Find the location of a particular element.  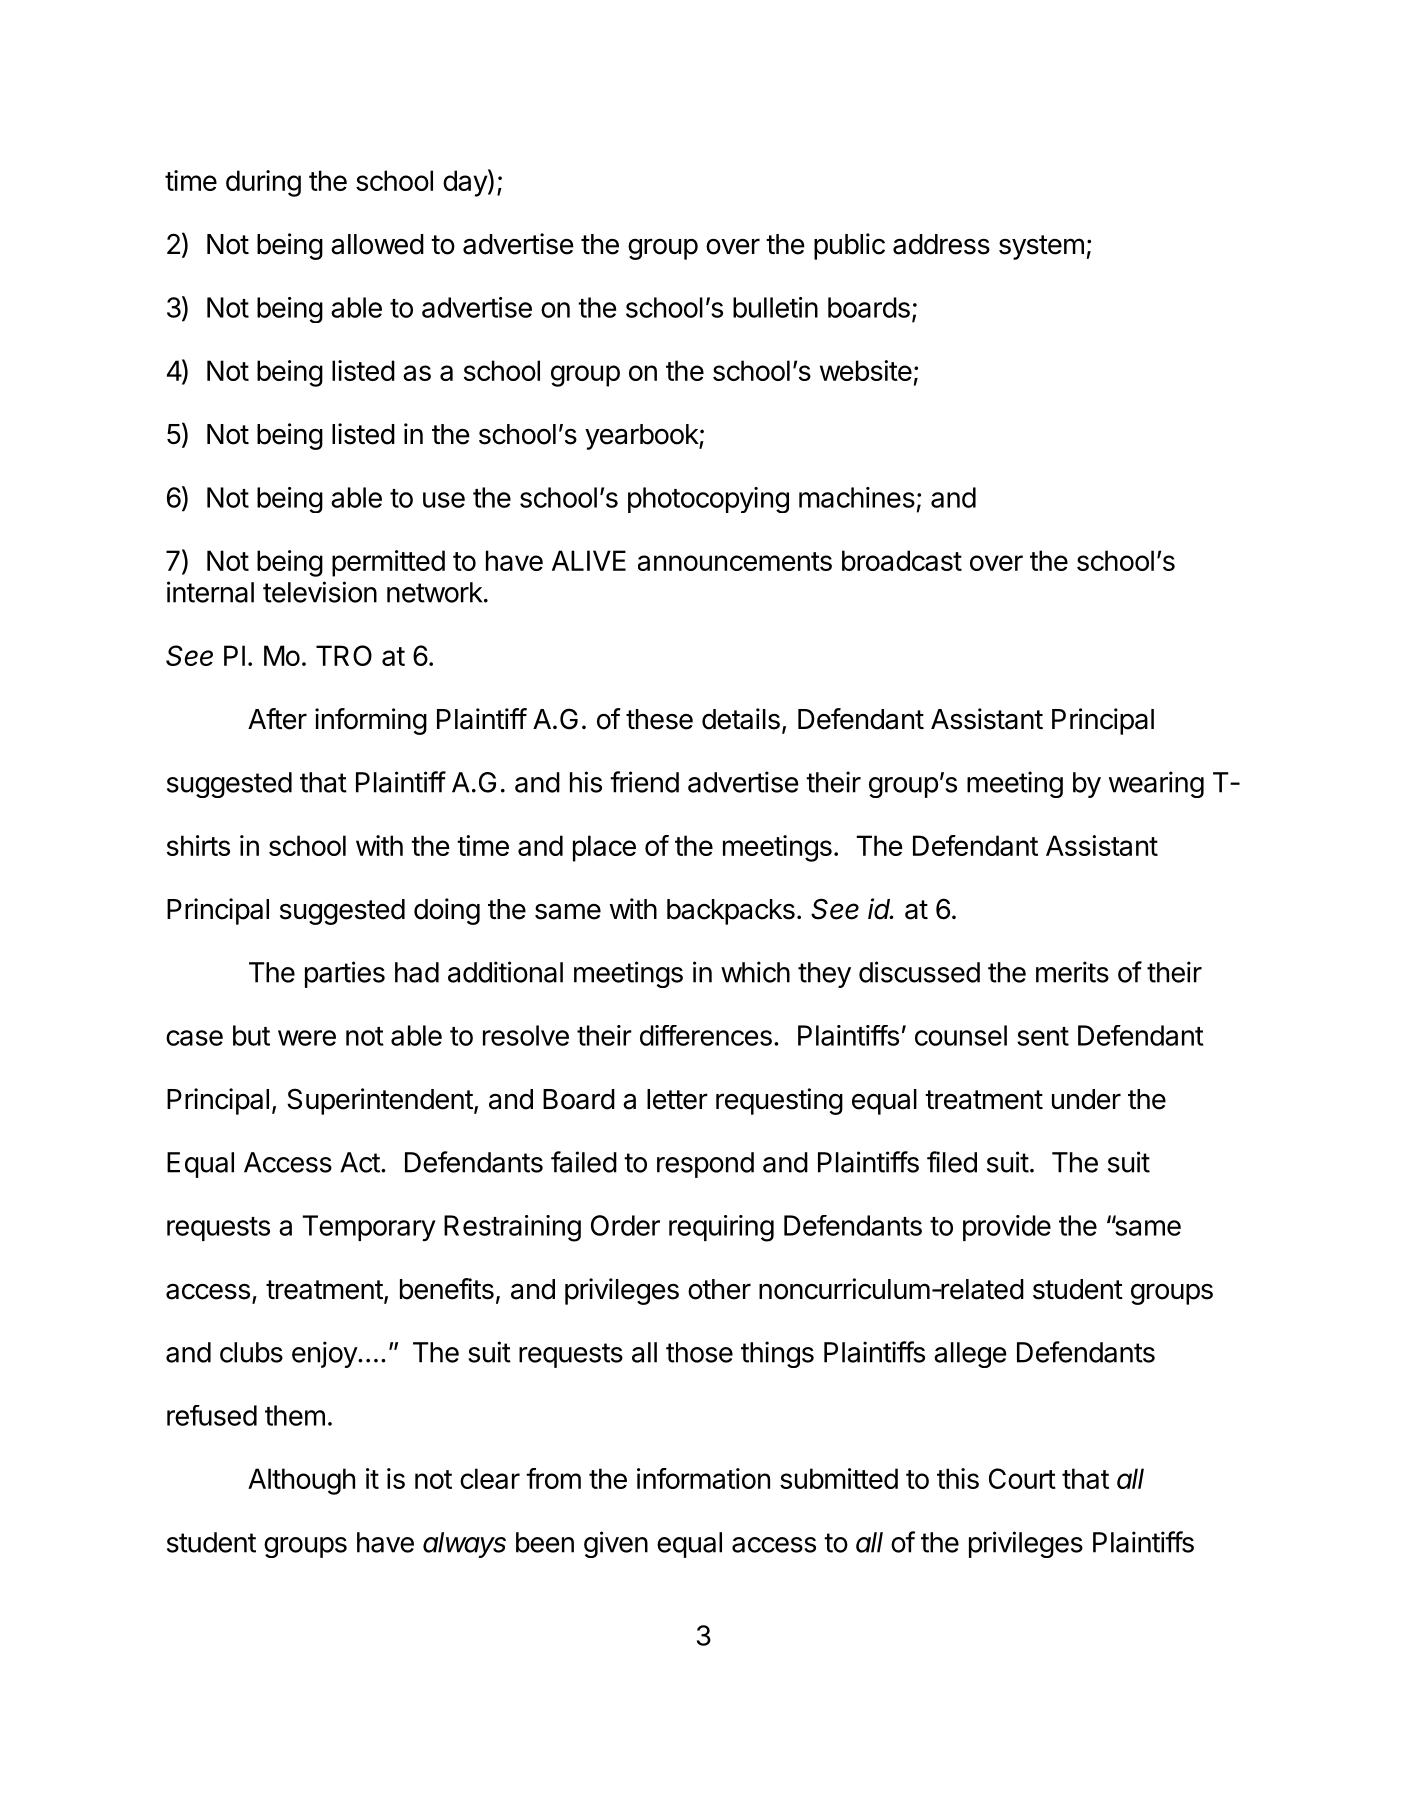

allowed is located at coordinates (377, 244).
